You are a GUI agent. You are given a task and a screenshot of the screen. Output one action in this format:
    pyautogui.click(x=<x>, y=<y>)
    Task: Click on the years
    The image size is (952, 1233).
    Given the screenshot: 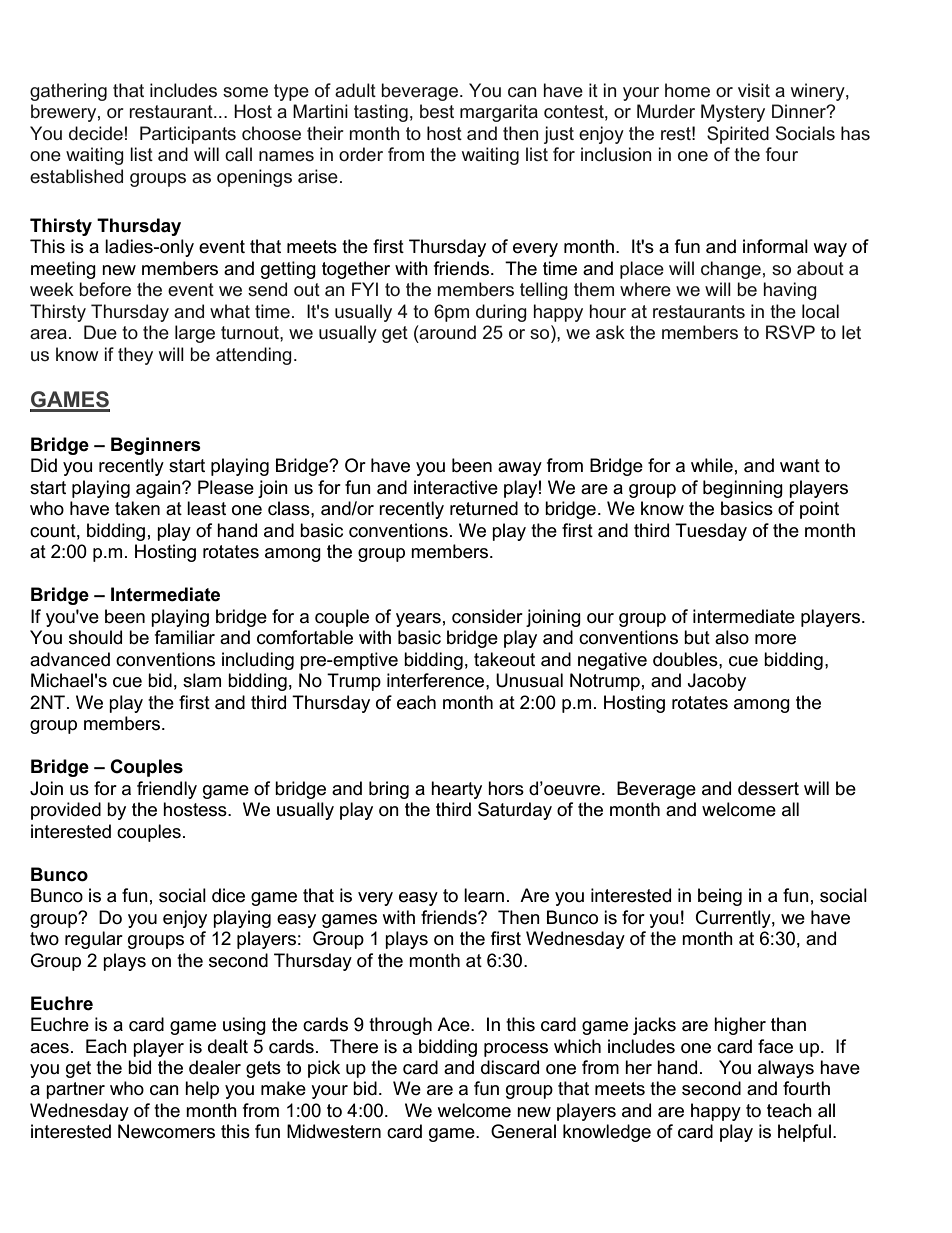 What is the action you would take?
    pyautogui.click(x=418, y=620)
